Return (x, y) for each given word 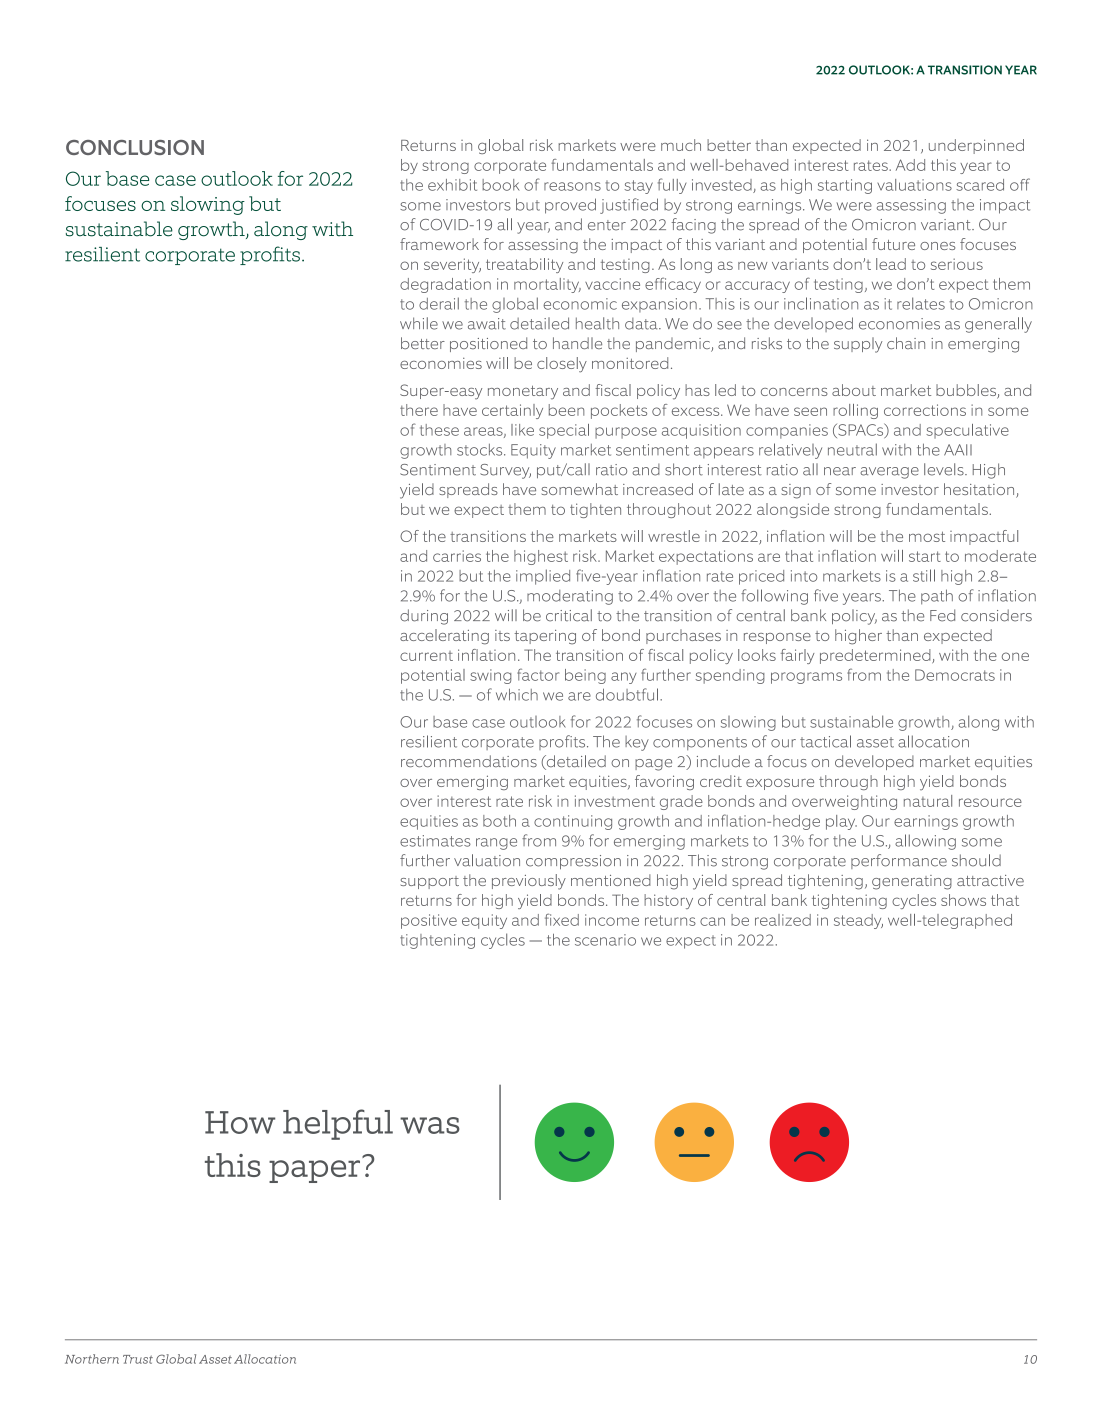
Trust (138, 1359)
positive (429, 921)
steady (858, 921)
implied (543, 577)
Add (910, 165)
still (924, 575)
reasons (572, 186)
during (424, 617)
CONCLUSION (135, 147)
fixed (562, 919)
